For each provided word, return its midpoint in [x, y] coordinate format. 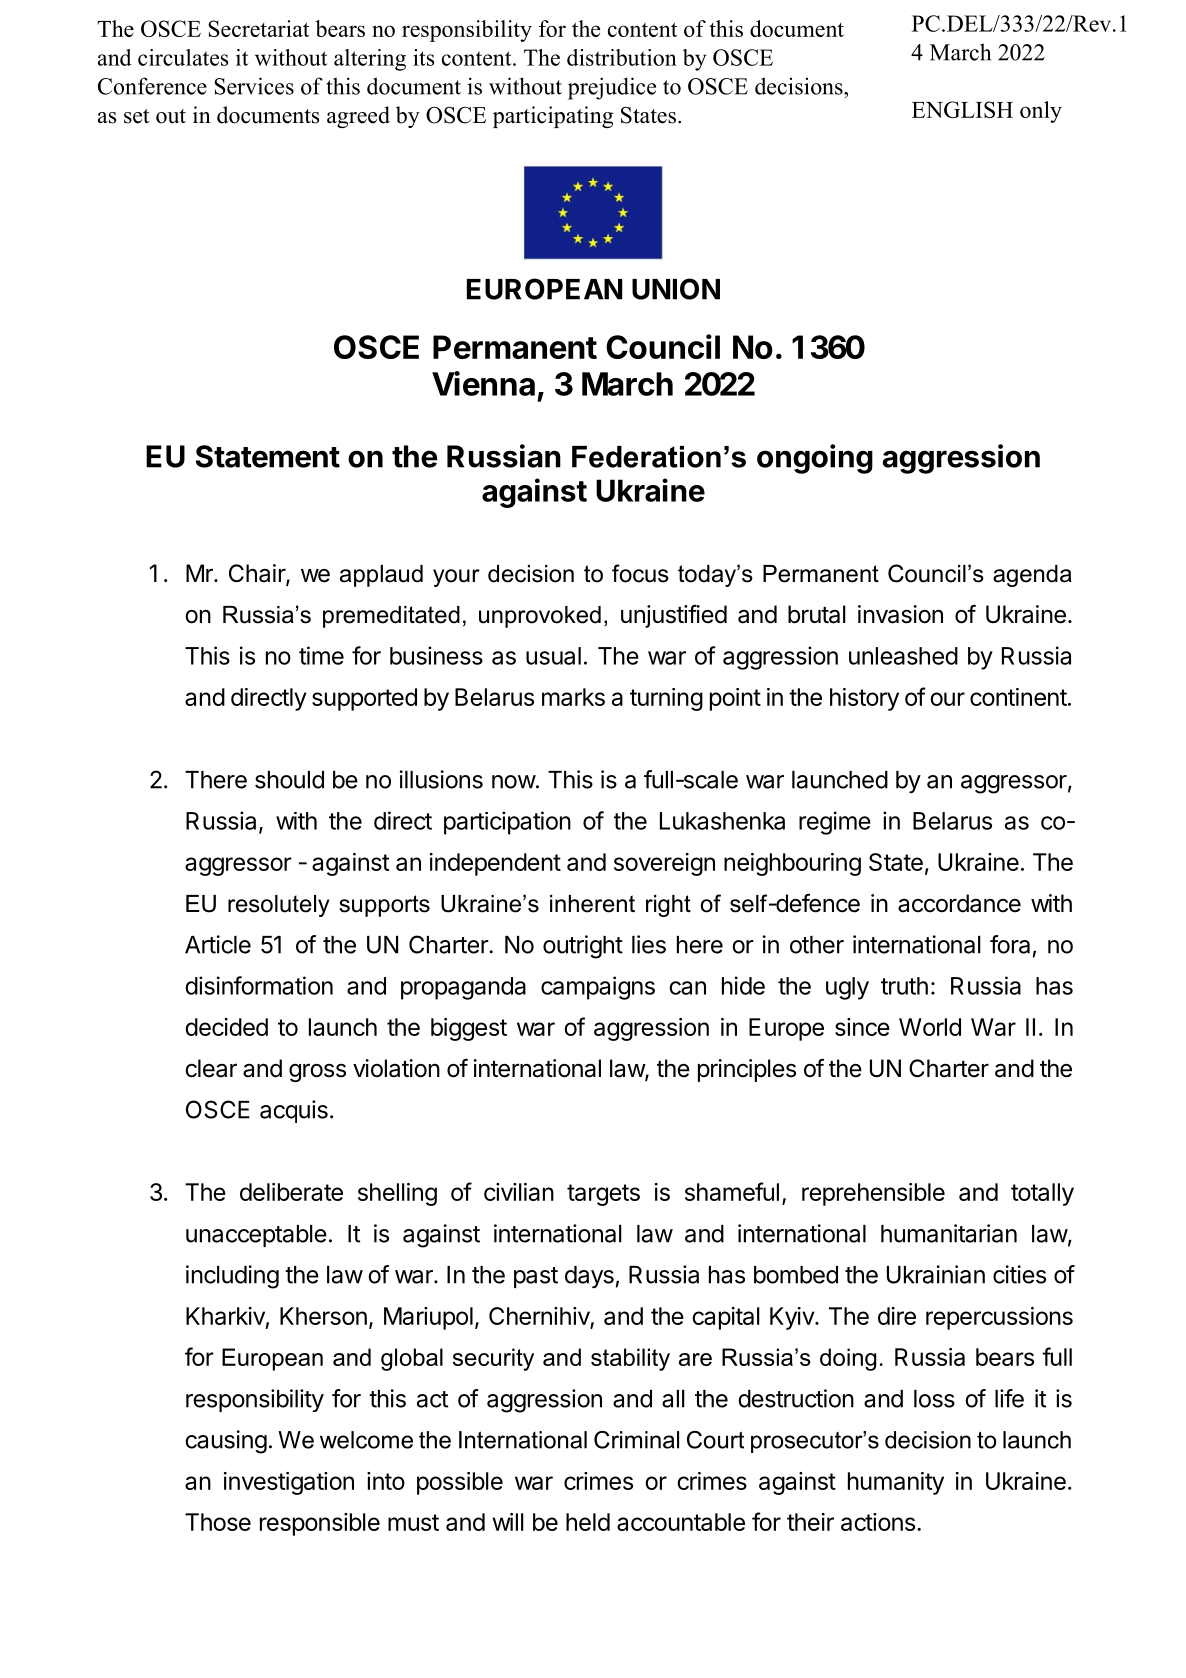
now [514, 782]
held [588, 1522]
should [289, 780]
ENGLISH [962, 109]
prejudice [612, 88]
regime [835, 823]
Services [254, 86]
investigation [289, 1483]
